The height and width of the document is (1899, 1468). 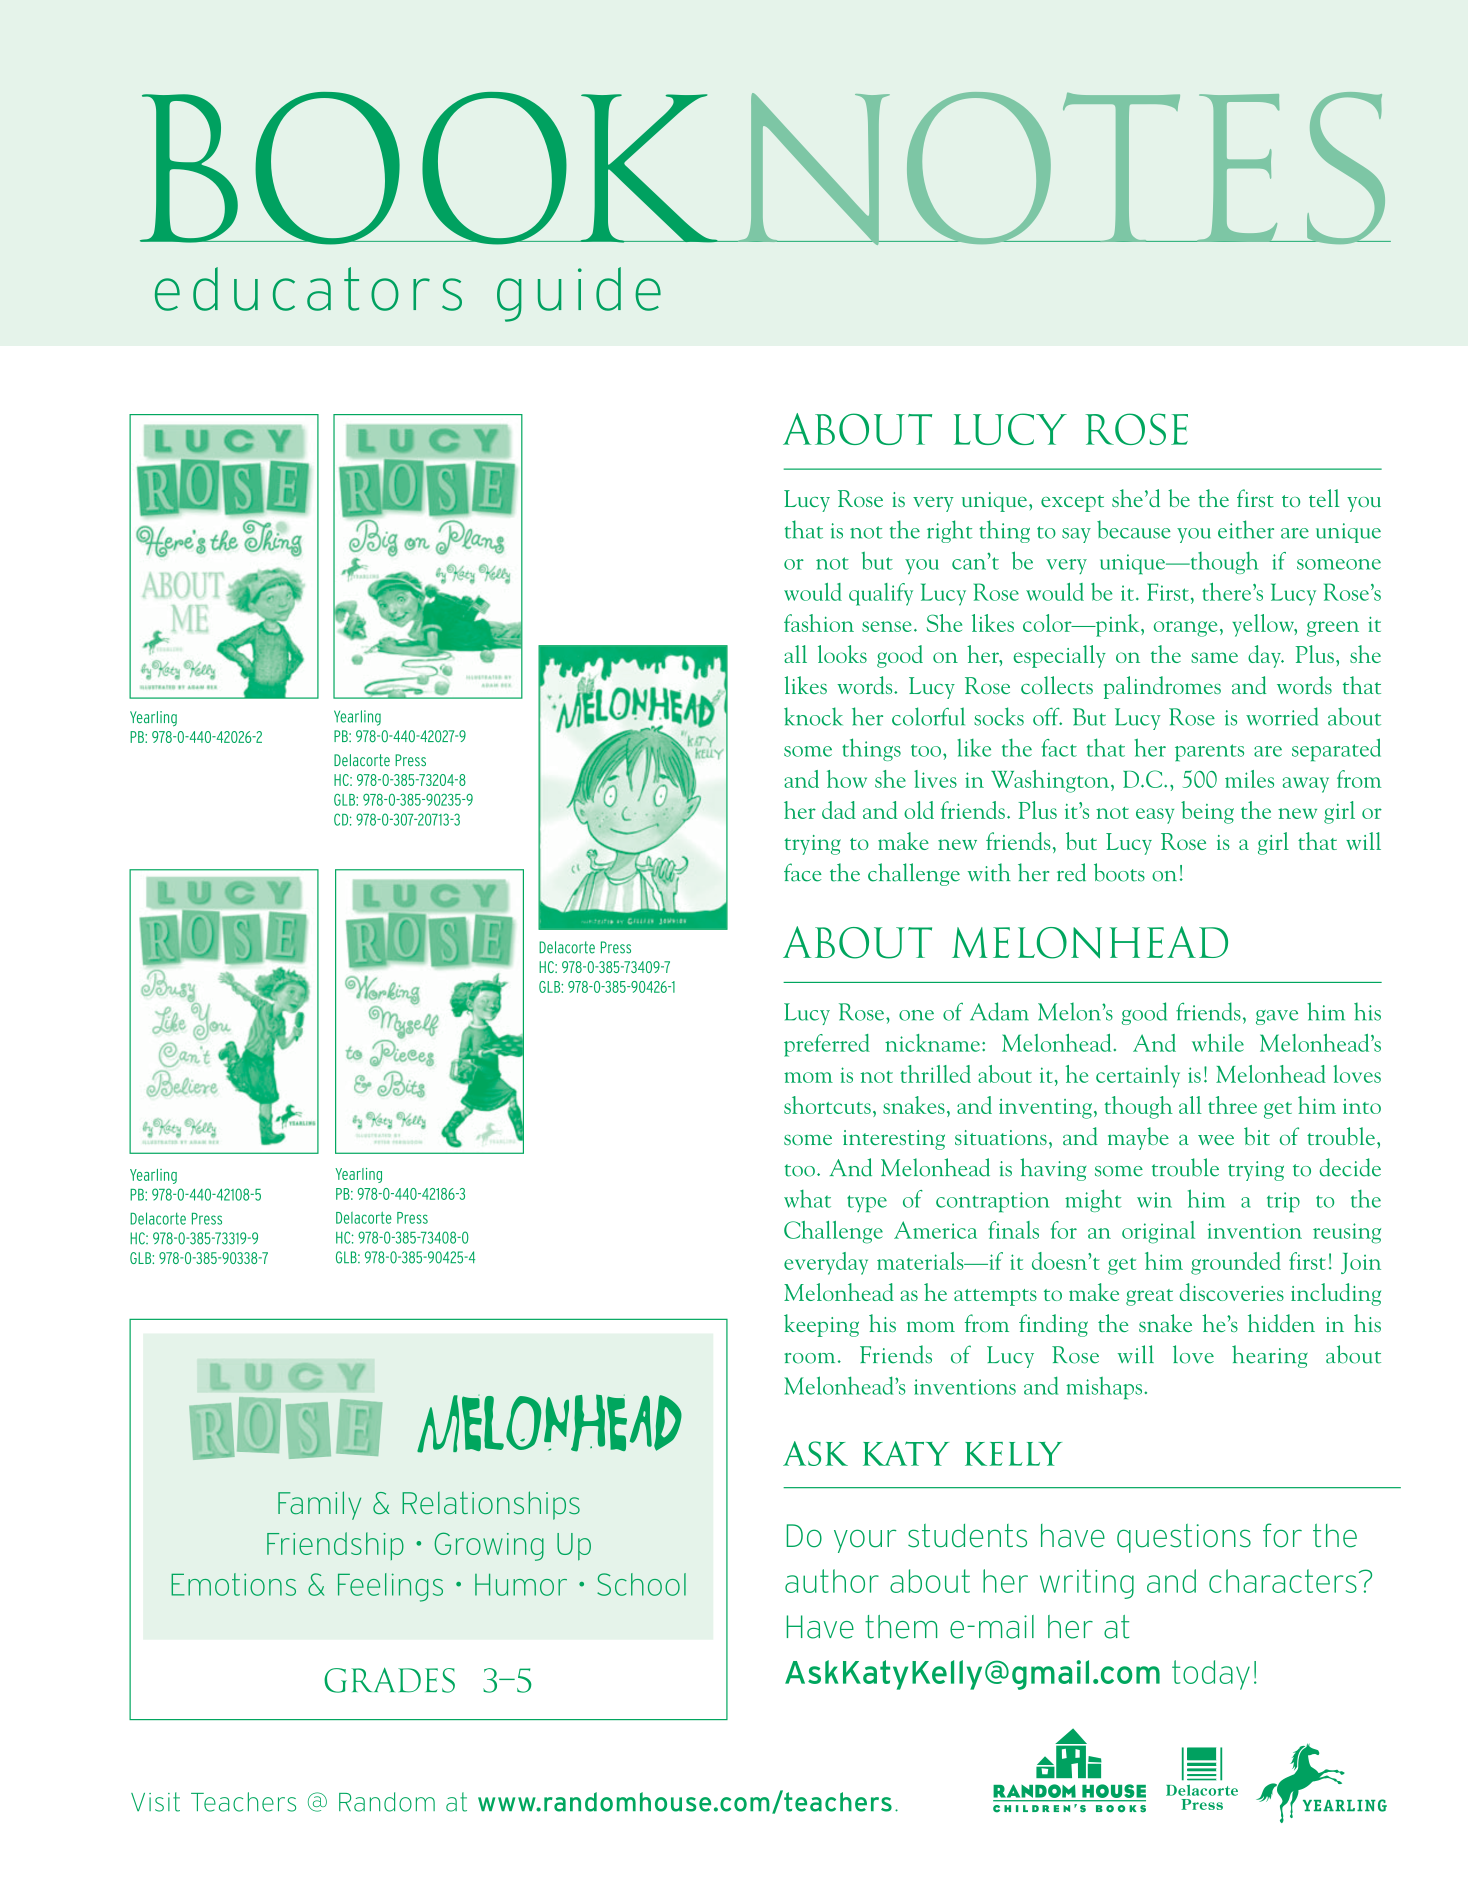 I want to click on fashion, so click(x=819, y=623).
